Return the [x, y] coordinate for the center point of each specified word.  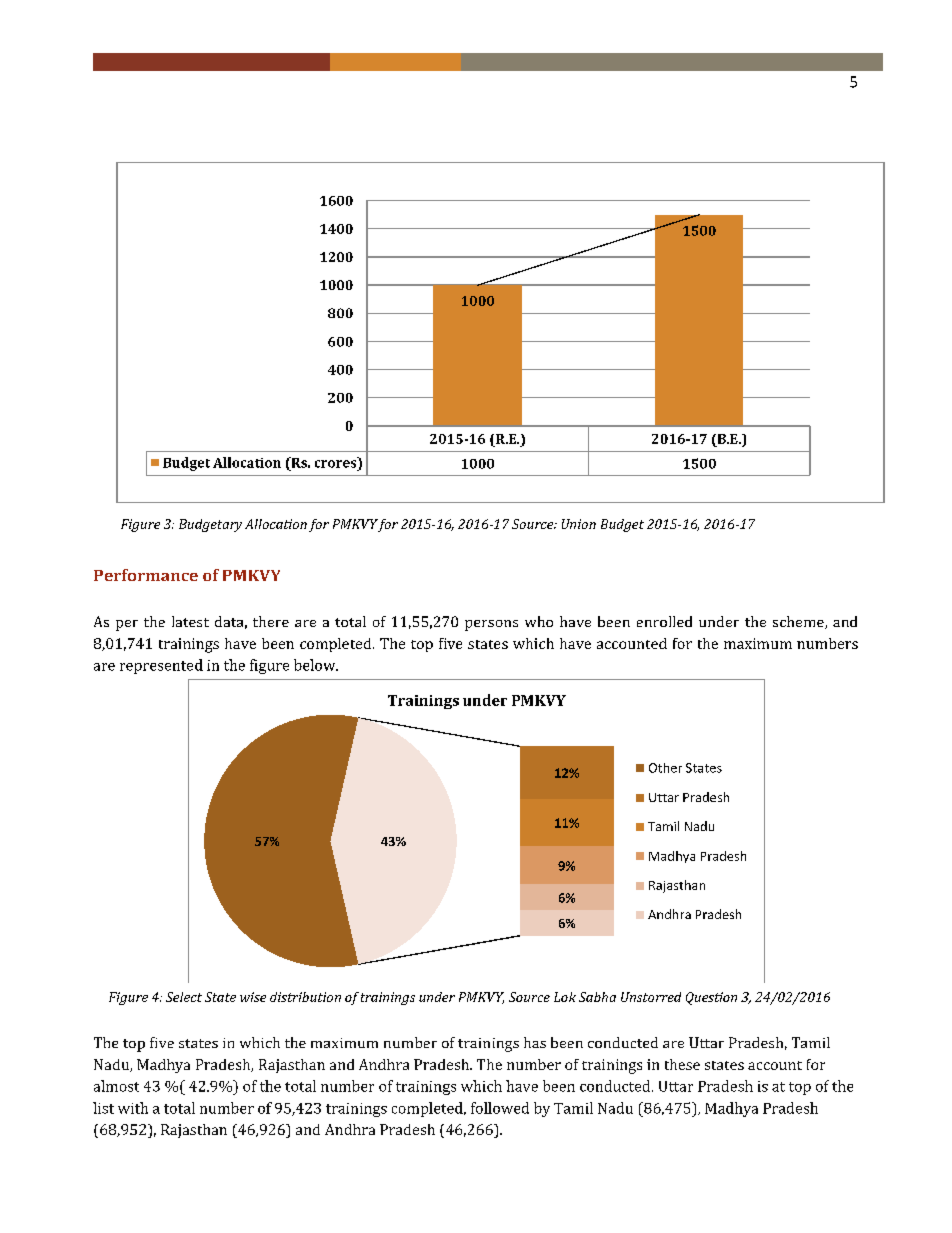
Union [579, 524]
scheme [799, 622]
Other [665, 768]
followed [500, 1108]
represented [161, 666]
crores [335, 464]
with [133, 1108]
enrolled [664, 621]
